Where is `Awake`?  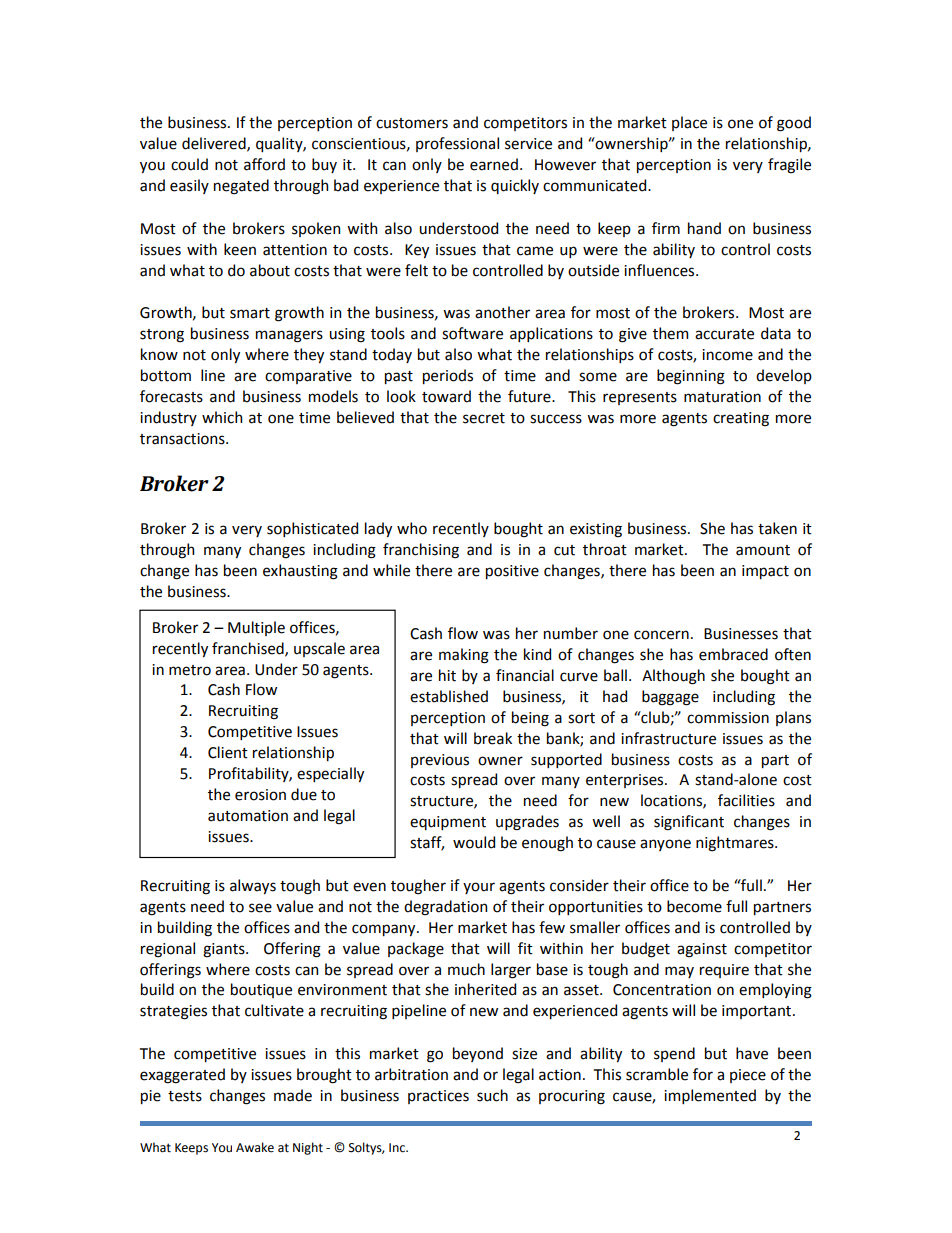 Awake is located at coordinates (255, 1147).
